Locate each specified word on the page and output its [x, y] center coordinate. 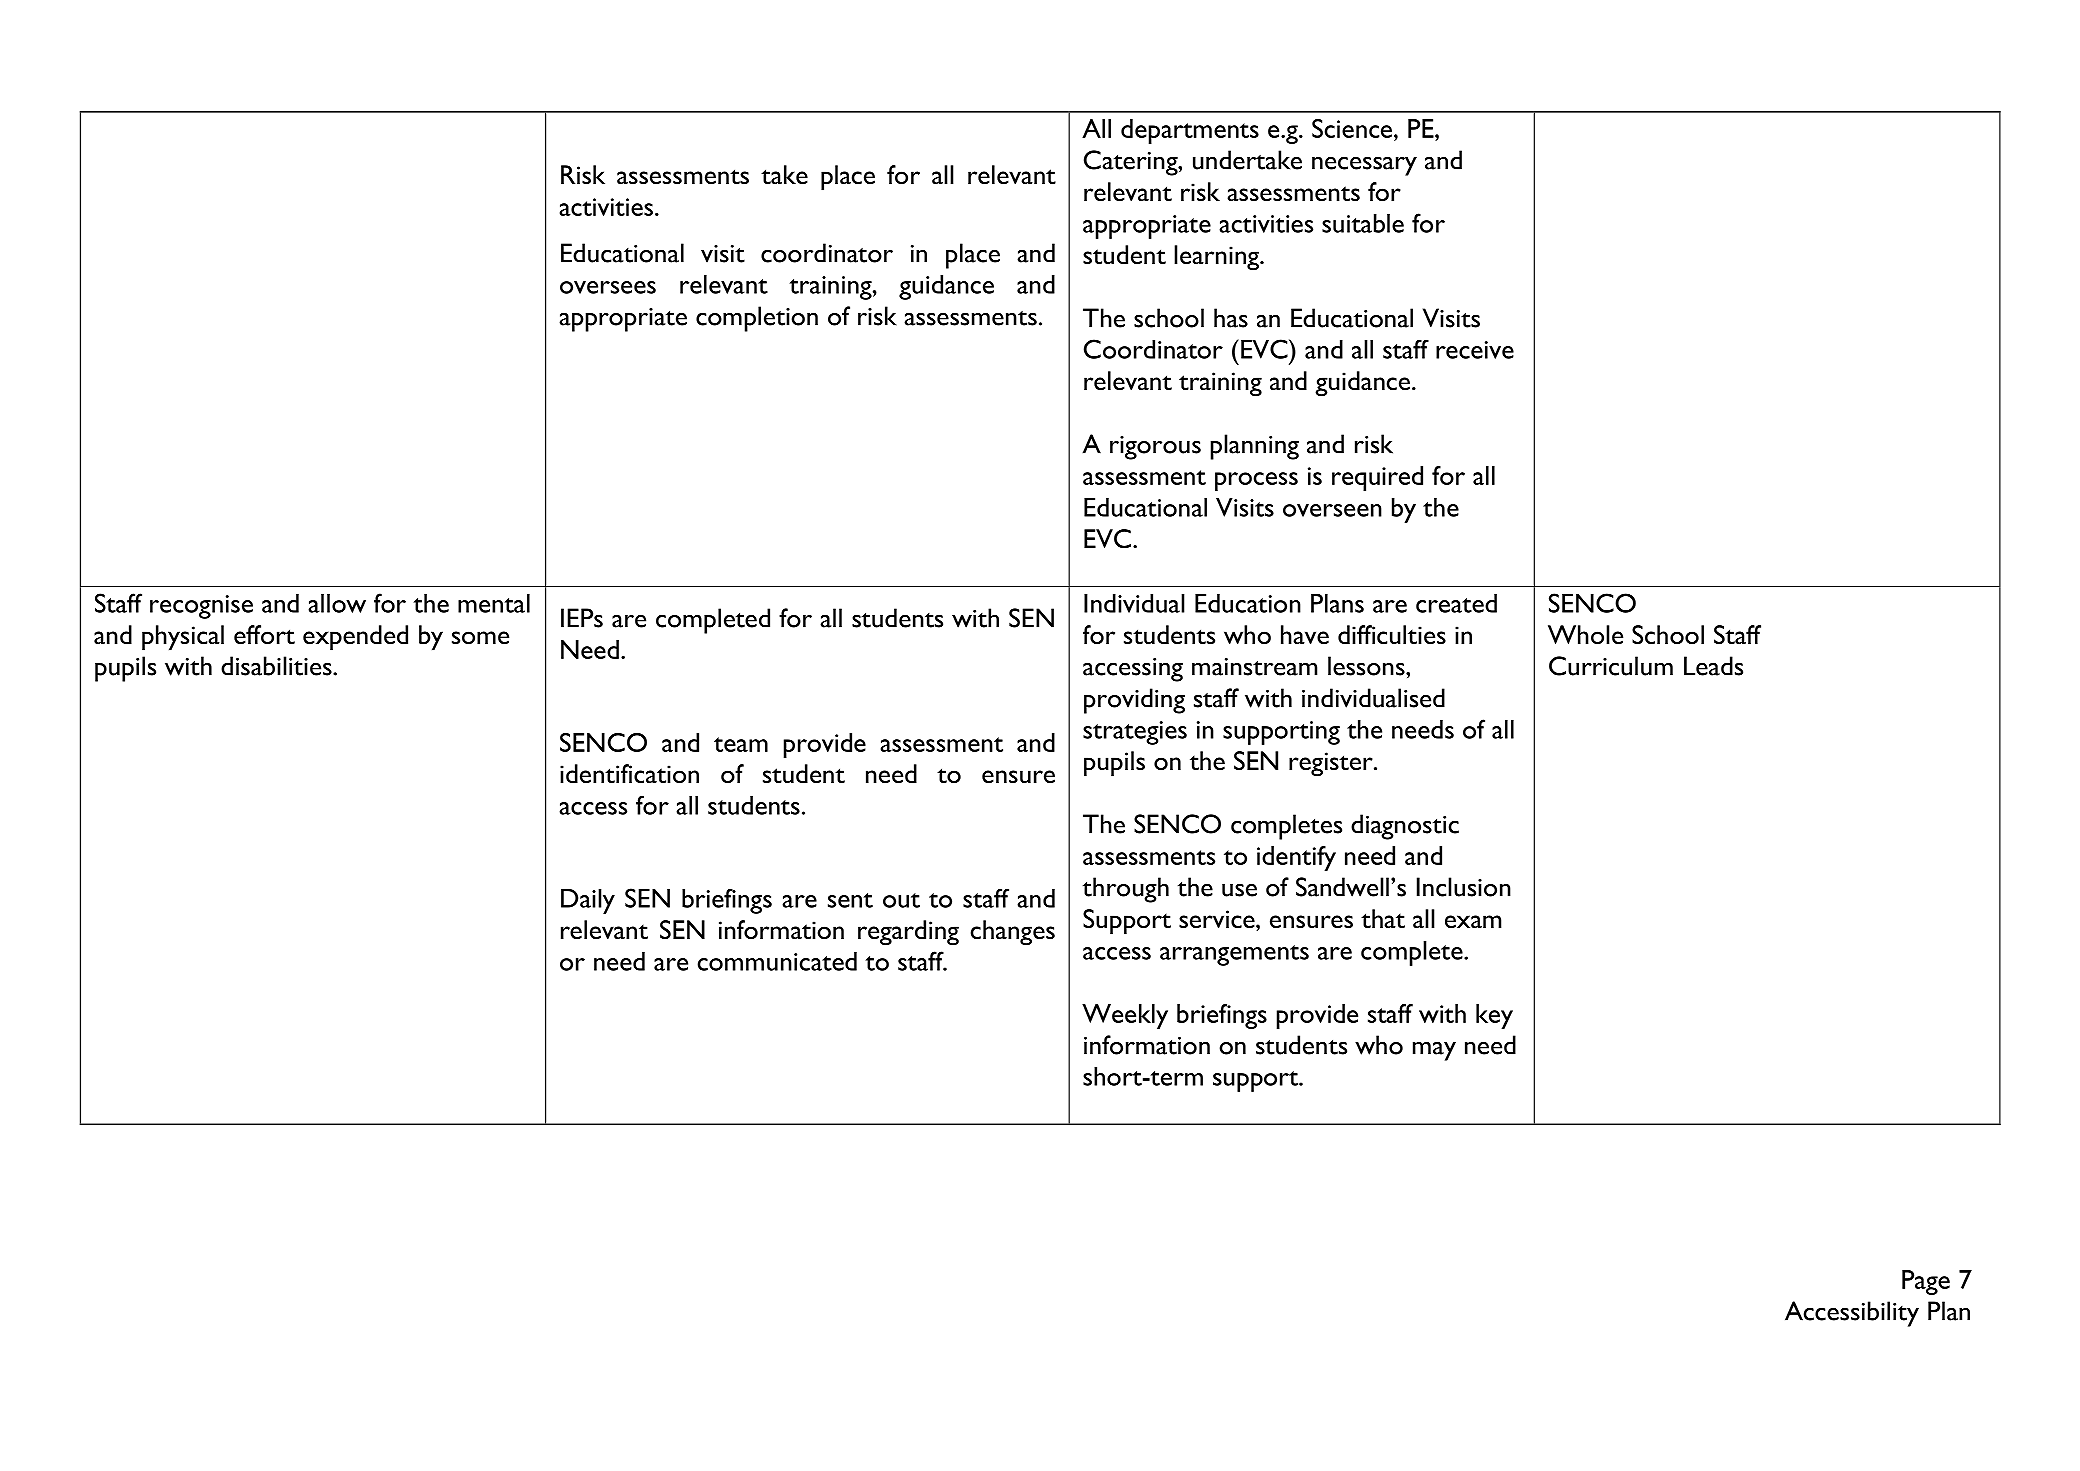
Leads [1713, 666]
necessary [1364, 166]
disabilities [277, 666]
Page [1926, 1282]
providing [1134, 701]
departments [1190, 131]
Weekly [1125, 1016]
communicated [777, 961]
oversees [608, 287]
